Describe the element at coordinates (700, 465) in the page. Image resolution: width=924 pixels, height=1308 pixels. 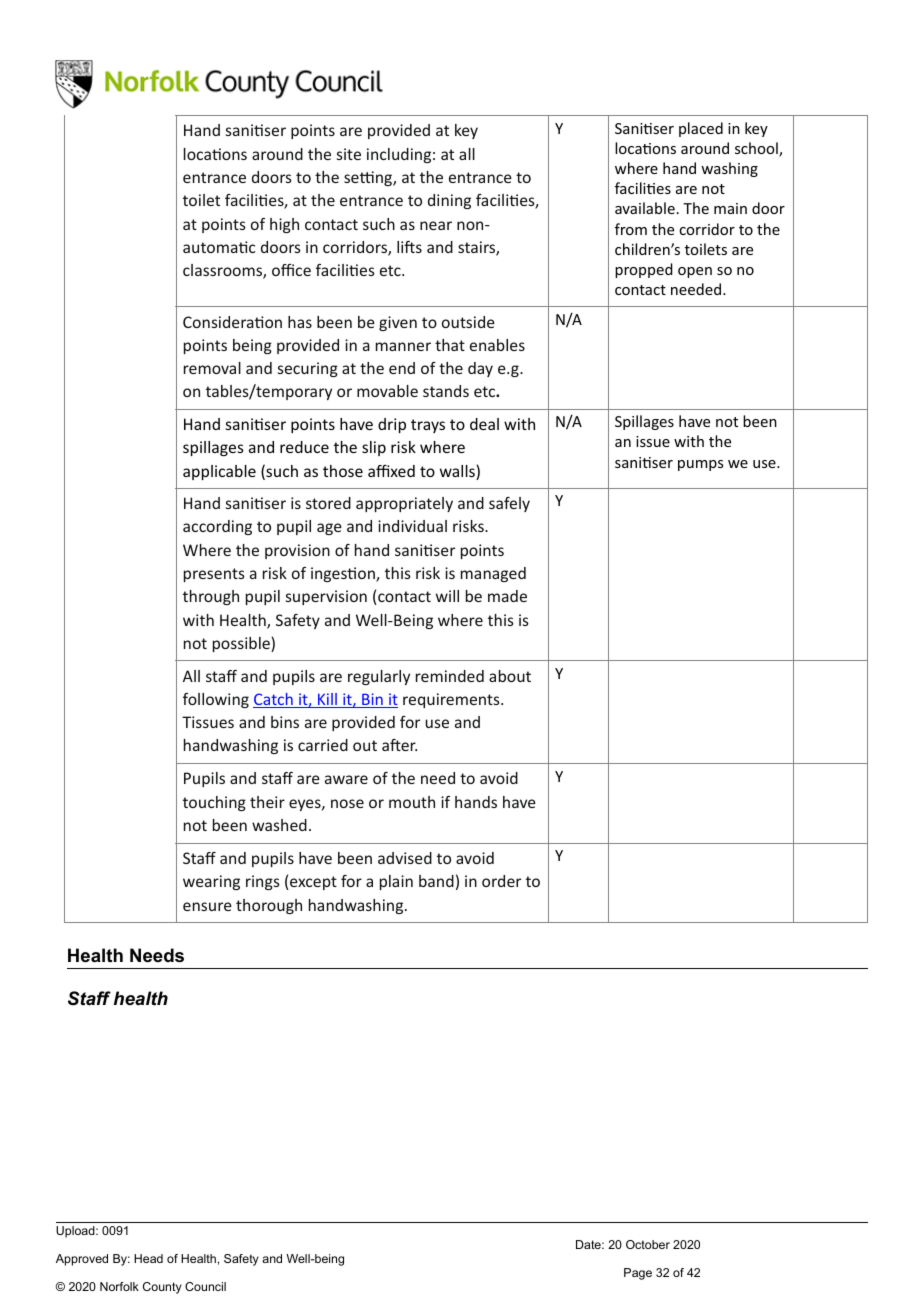
I see `pumps` at that location.
